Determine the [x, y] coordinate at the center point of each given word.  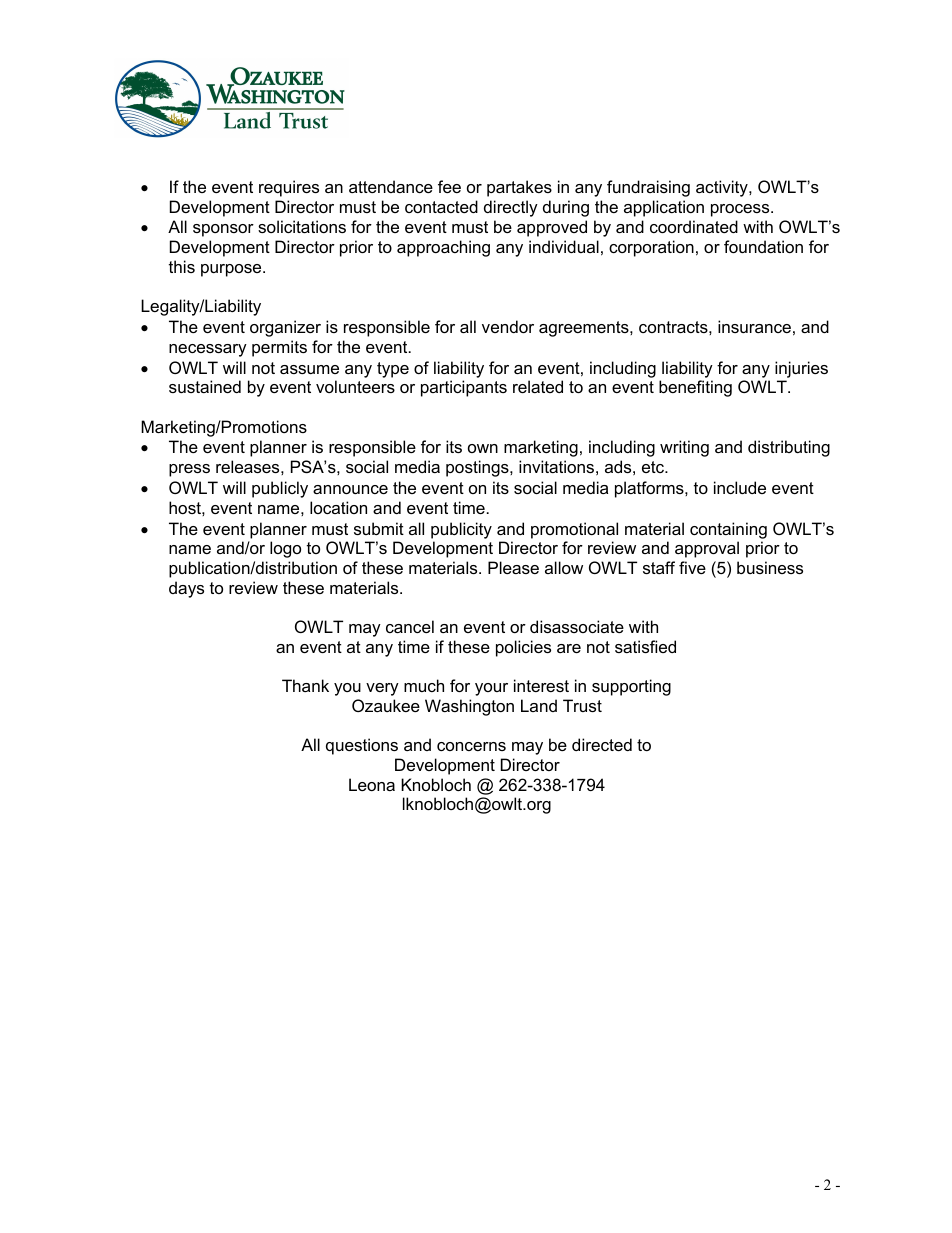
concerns [471, 746]
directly [511, 208]
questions [362, 746]
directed [602, 744]
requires [289, 188]
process [741, 210]
